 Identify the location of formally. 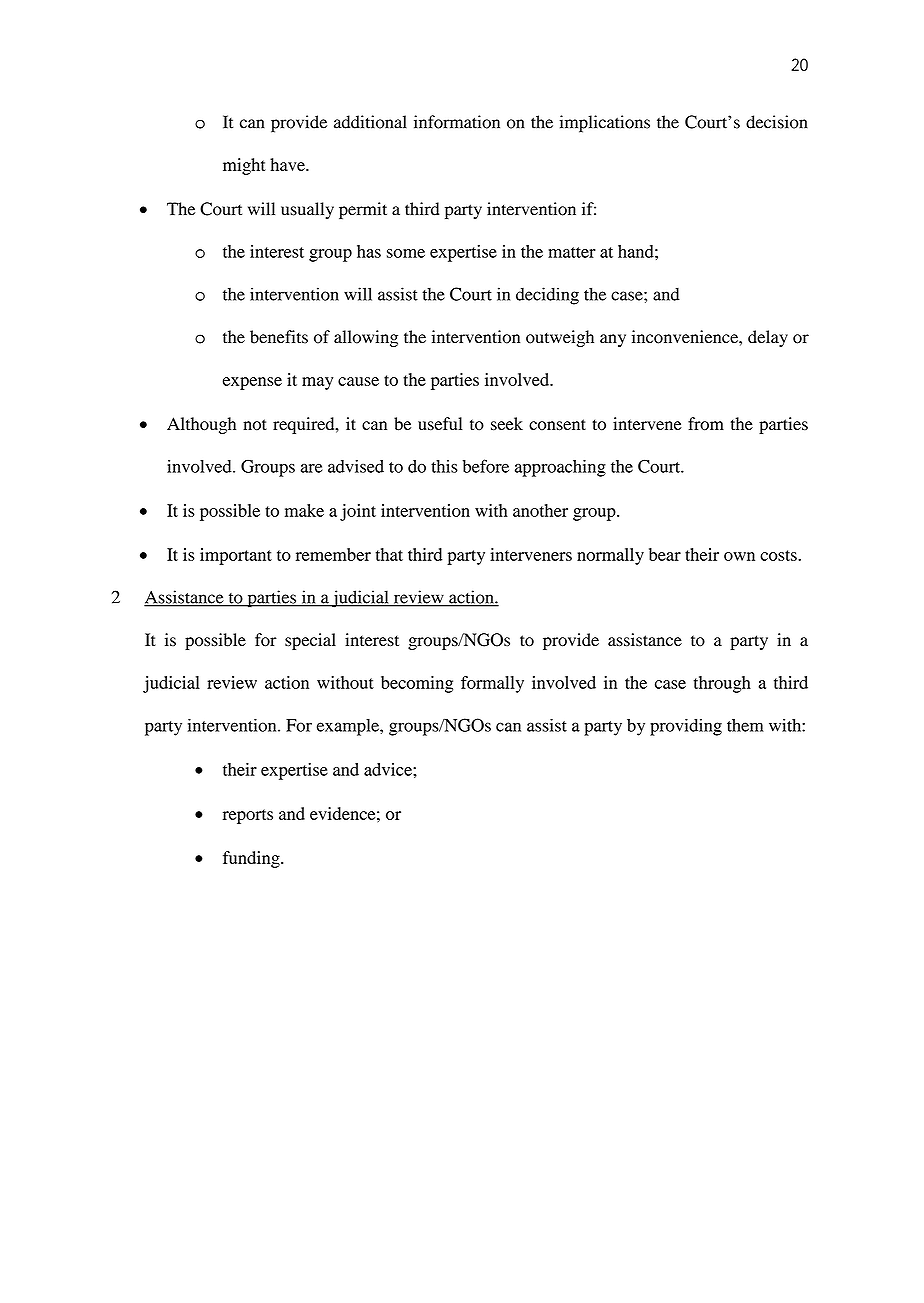
(492, 684).
